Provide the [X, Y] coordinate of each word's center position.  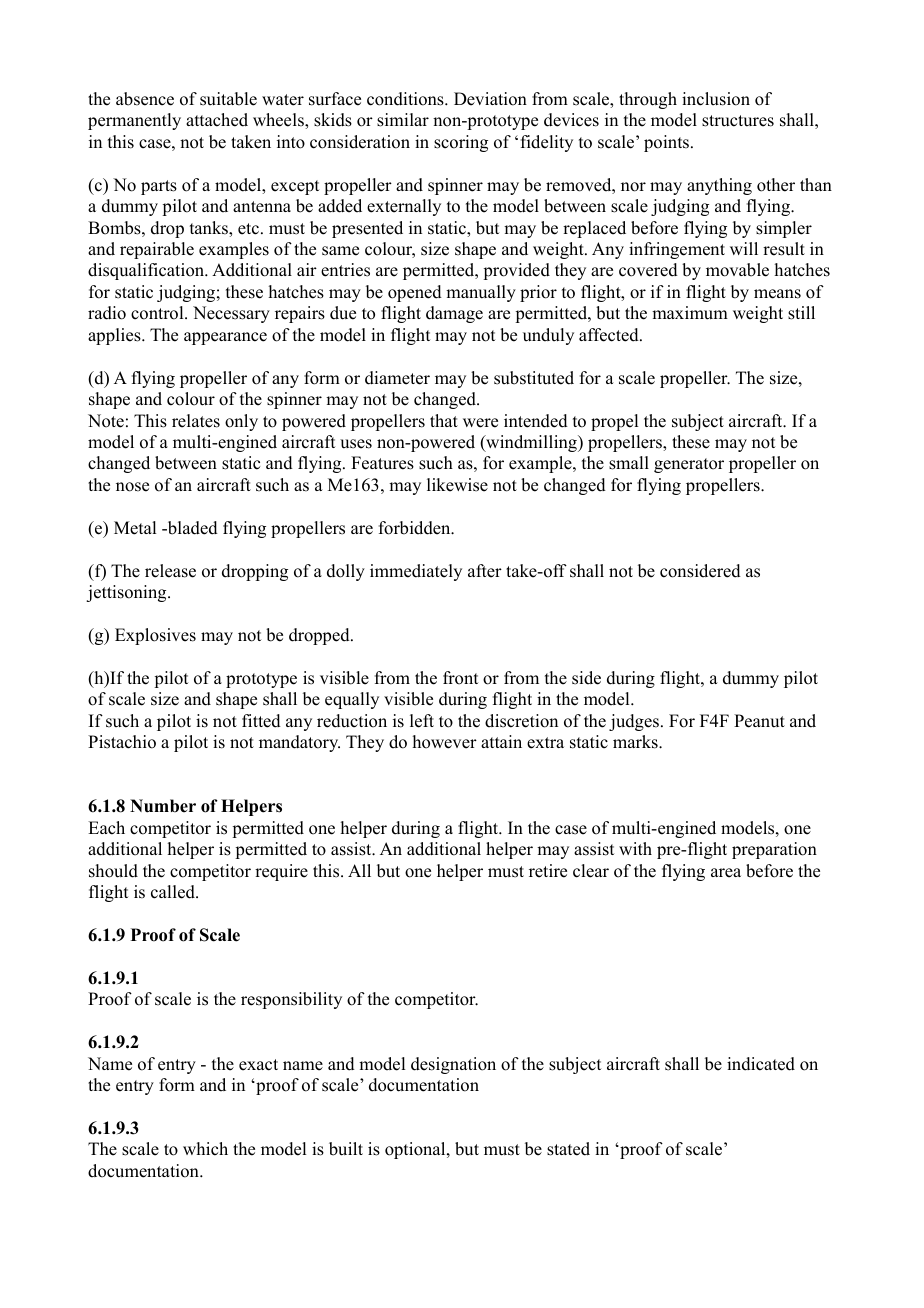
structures [738, 121]
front [460, 678]
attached [217, 120]
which [205, 1149]
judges [634, 722]
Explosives [155, 636]
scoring [461, 143]
